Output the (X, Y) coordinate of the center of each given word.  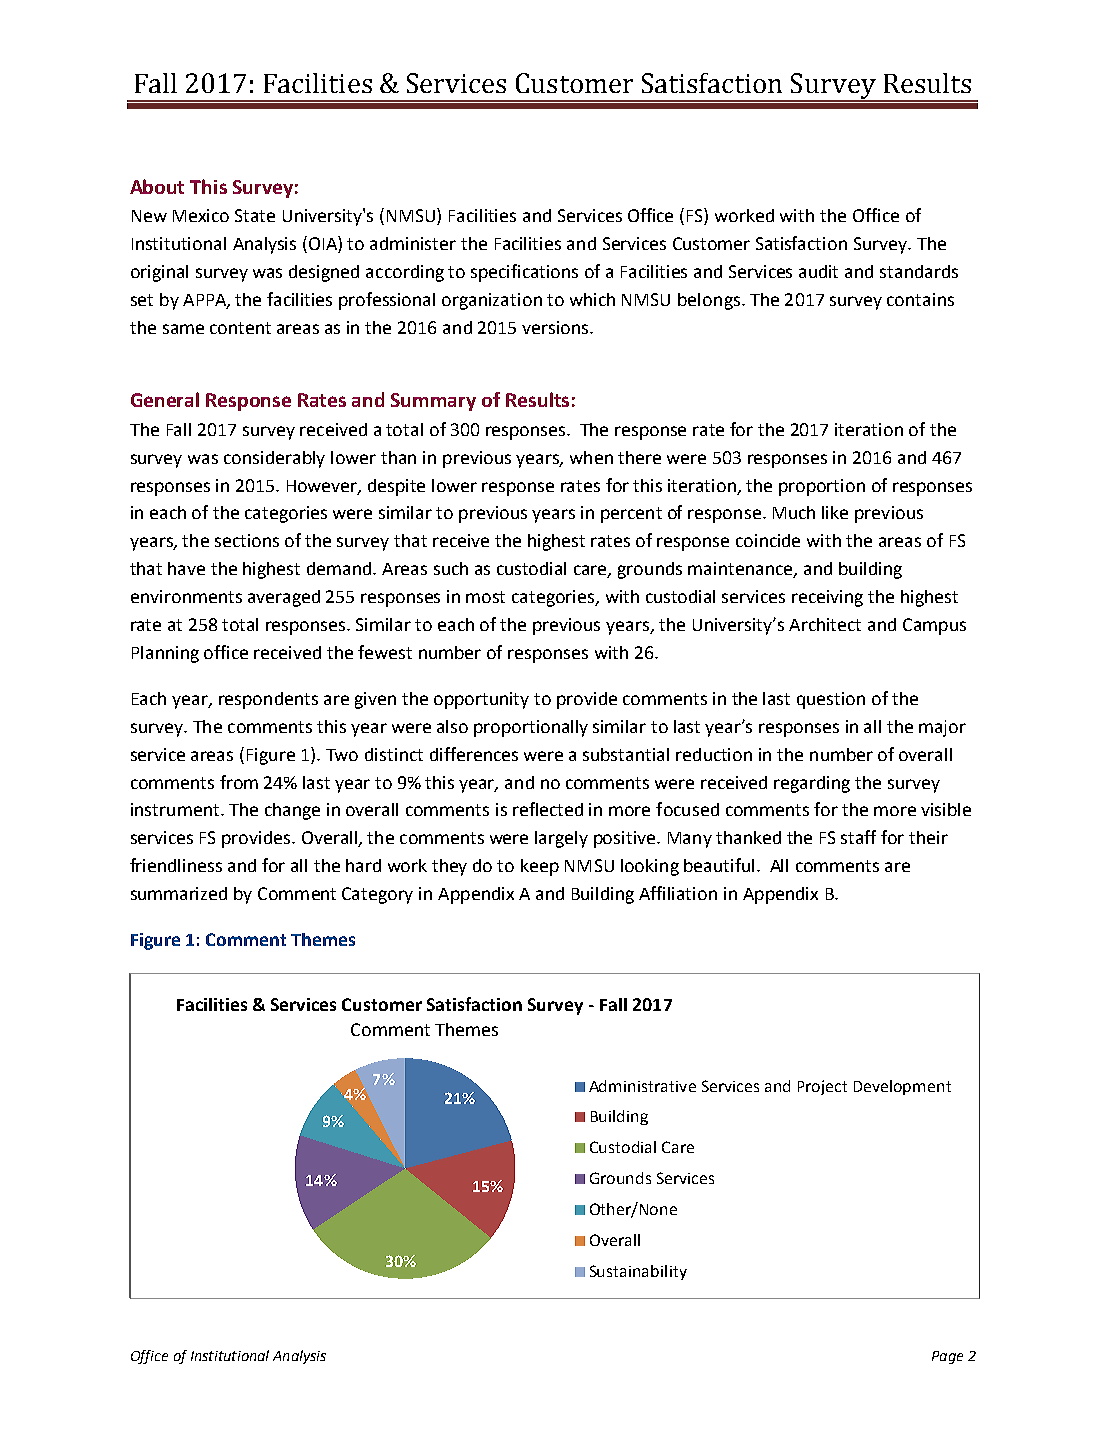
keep (540, 867)
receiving (827, 598)
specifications (524, 273)
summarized (179, 893)
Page (947, 1357)
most (485, 597)
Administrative (642, 1086)
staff (858, 837)
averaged (284, 598)
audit (818, 271)
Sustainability (638, 1272)
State (255, 215)
